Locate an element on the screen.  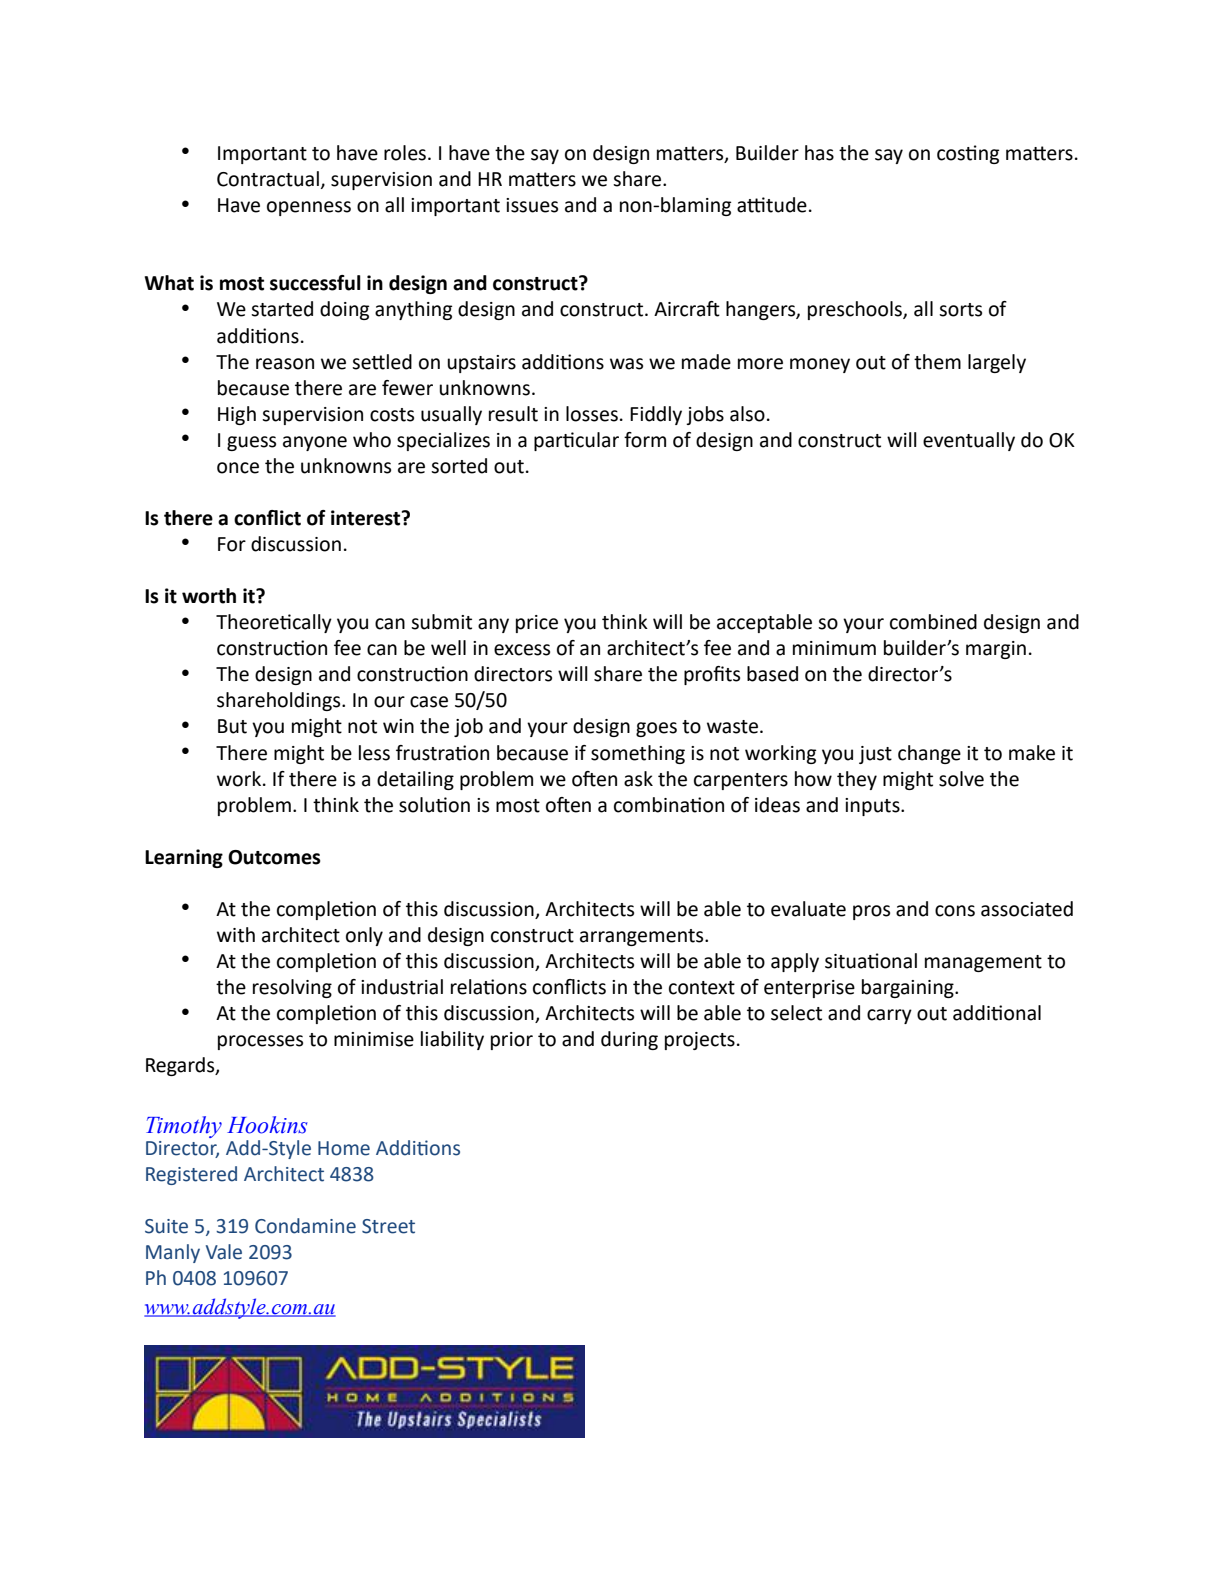
Street is located at coordinates (388, 1226).
